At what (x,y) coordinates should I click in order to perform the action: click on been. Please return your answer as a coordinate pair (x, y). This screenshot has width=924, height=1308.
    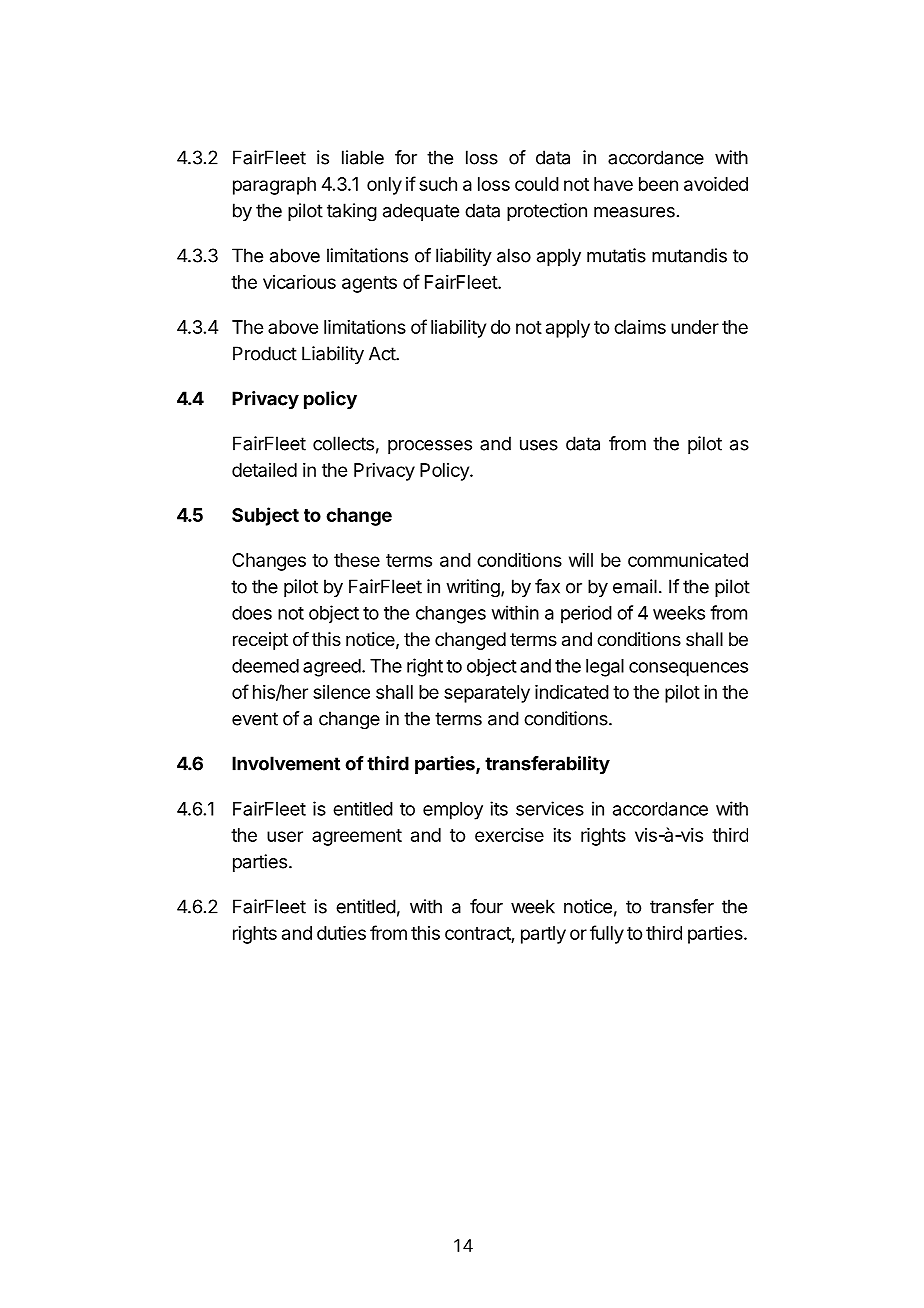
    Looking at the image, I should click on (658, 184).
